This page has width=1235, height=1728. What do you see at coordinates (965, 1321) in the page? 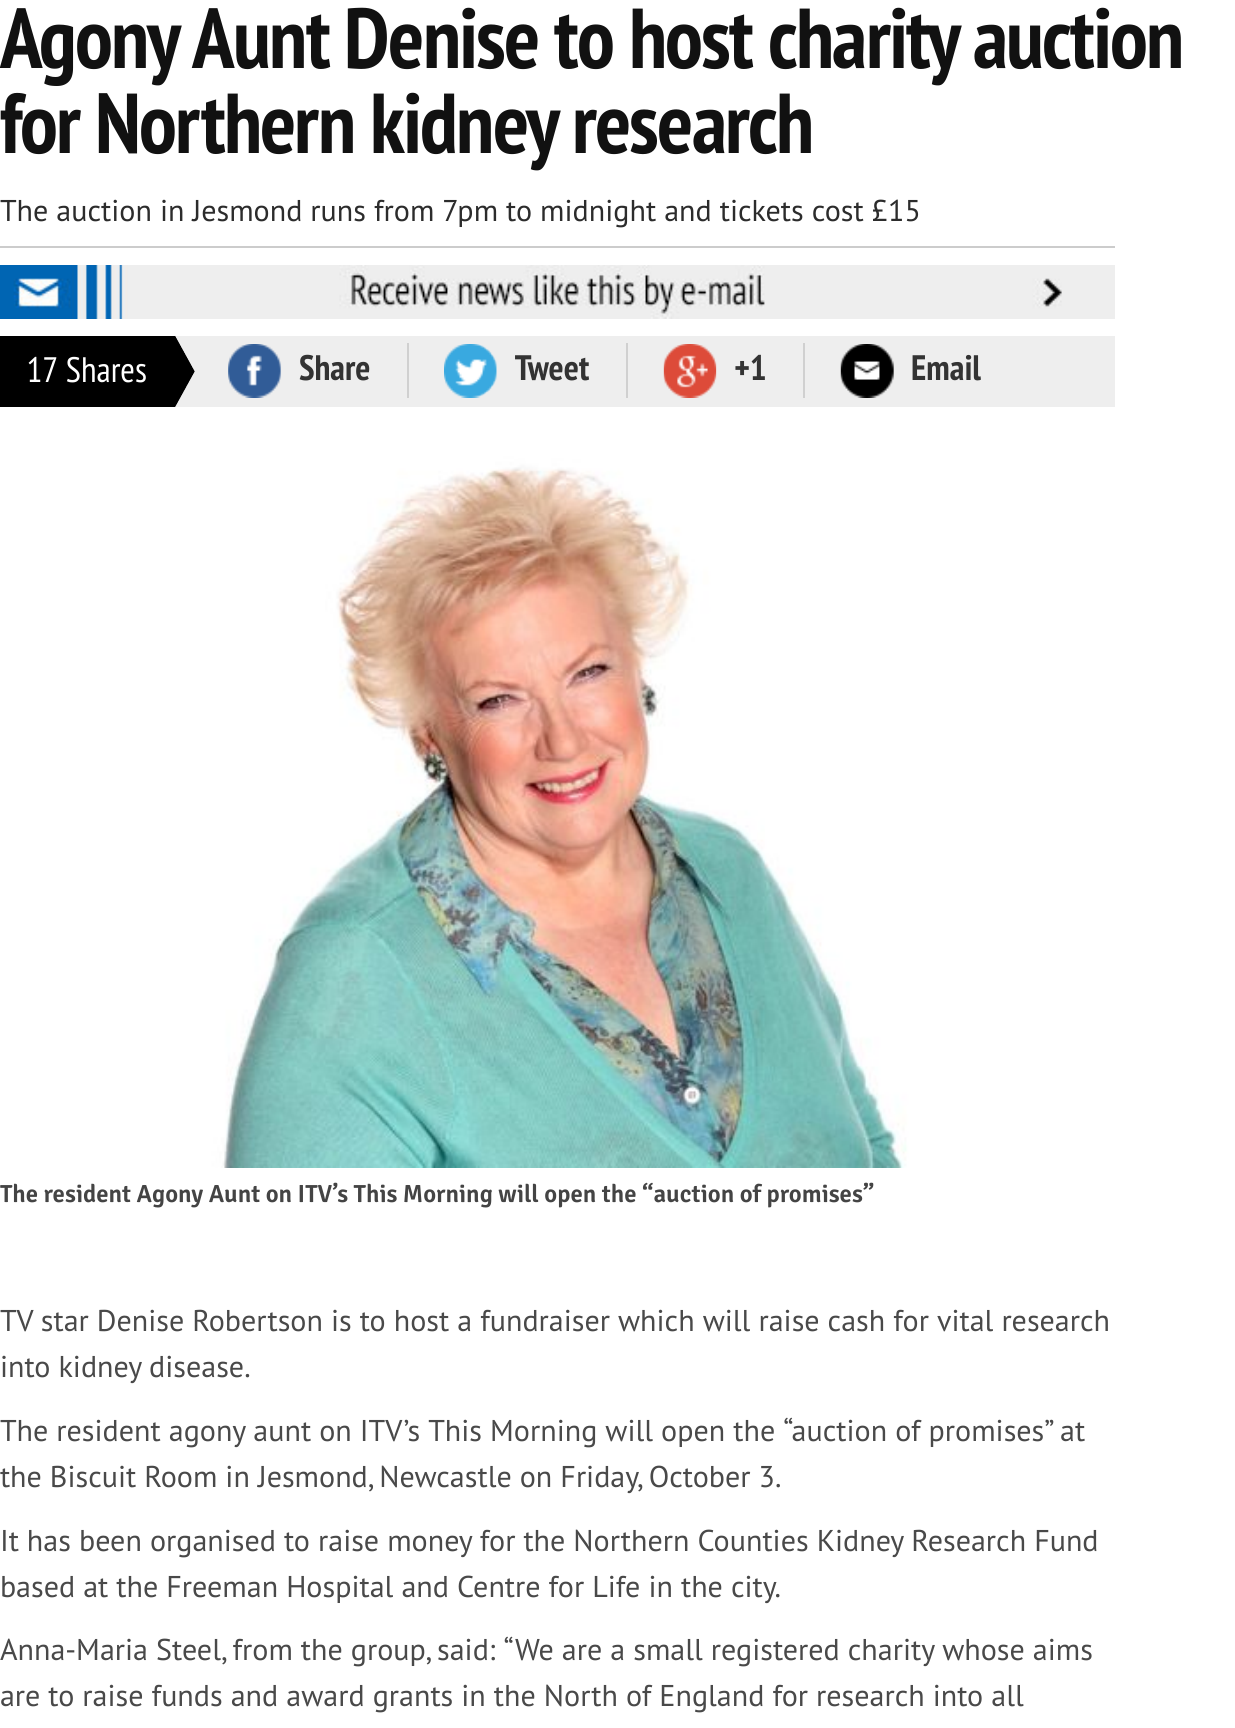
I see `vital` at bounding box center [965, 1321].
